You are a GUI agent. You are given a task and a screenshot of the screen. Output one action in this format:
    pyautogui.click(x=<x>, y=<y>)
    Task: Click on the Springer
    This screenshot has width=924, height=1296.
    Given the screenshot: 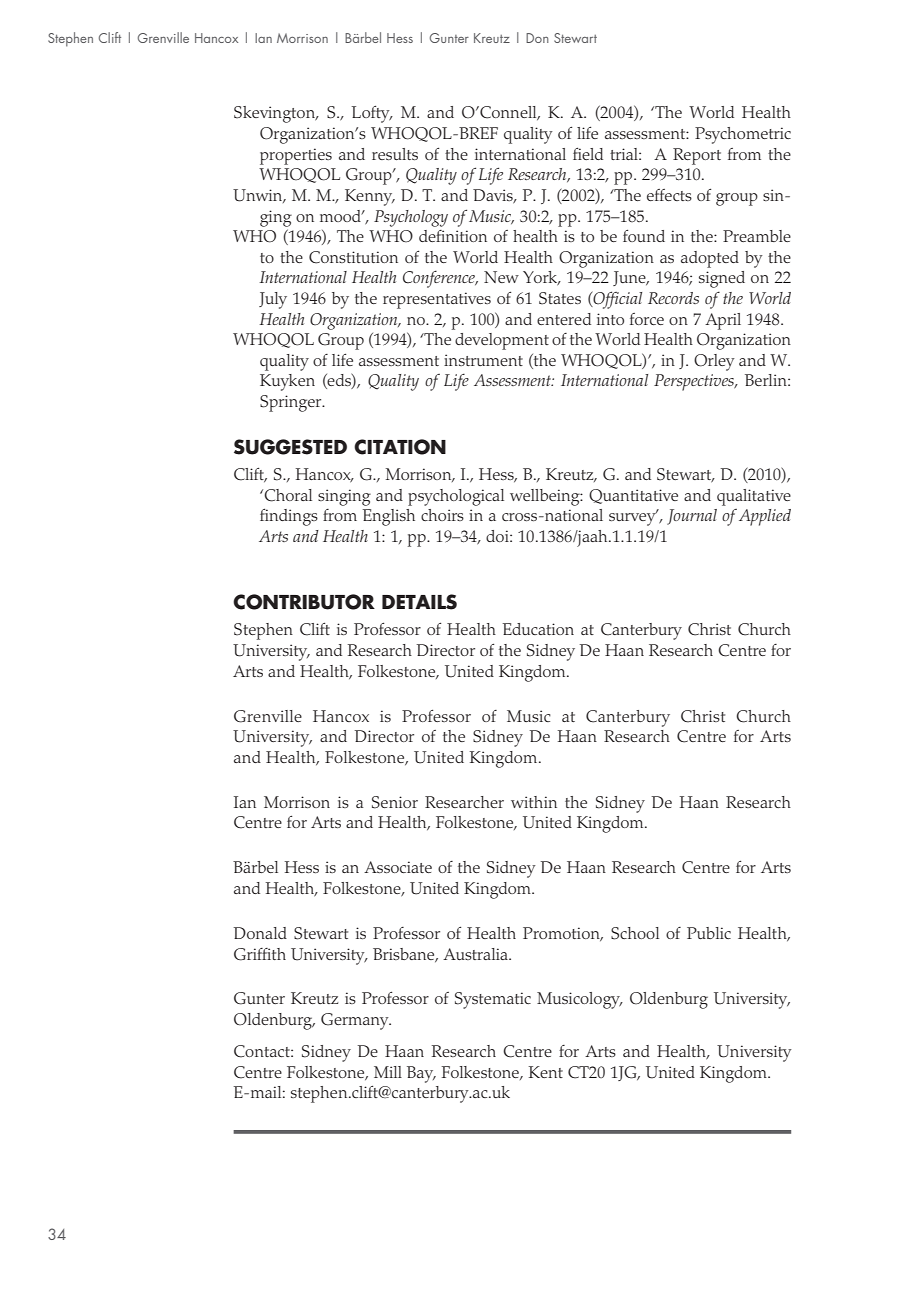 What is the action you would take?
    pyautogui.click(x=292, y=403)
